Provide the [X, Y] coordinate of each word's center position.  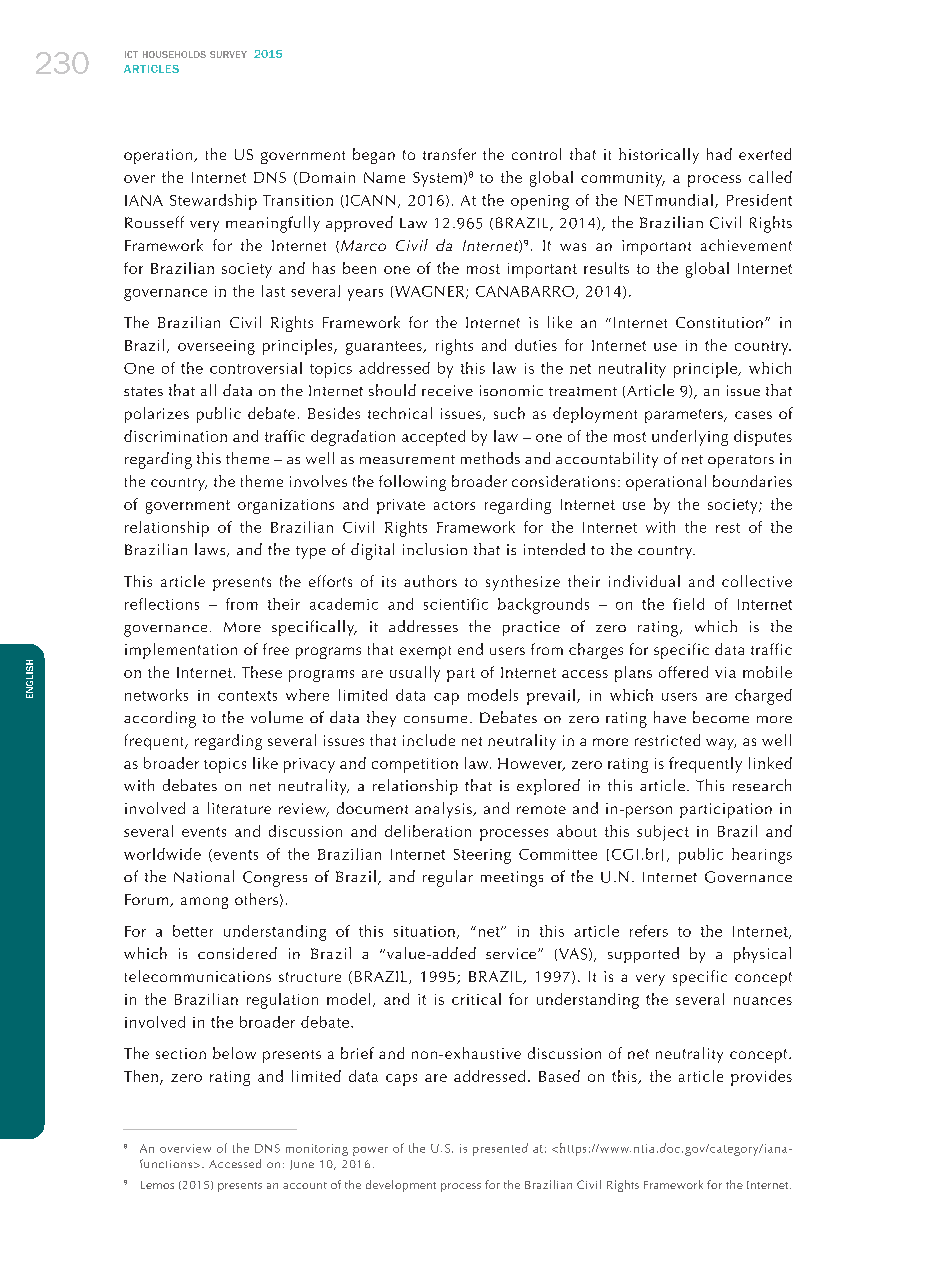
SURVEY [228, 54]
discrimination [175, 436]
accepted [433, 438]
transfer [449, 154]
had [719, 154]
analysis [444, 810]
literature [239, 808]
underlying [690, 438]
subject [663, 833]
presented [500, 1149]
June [302, 1165]
